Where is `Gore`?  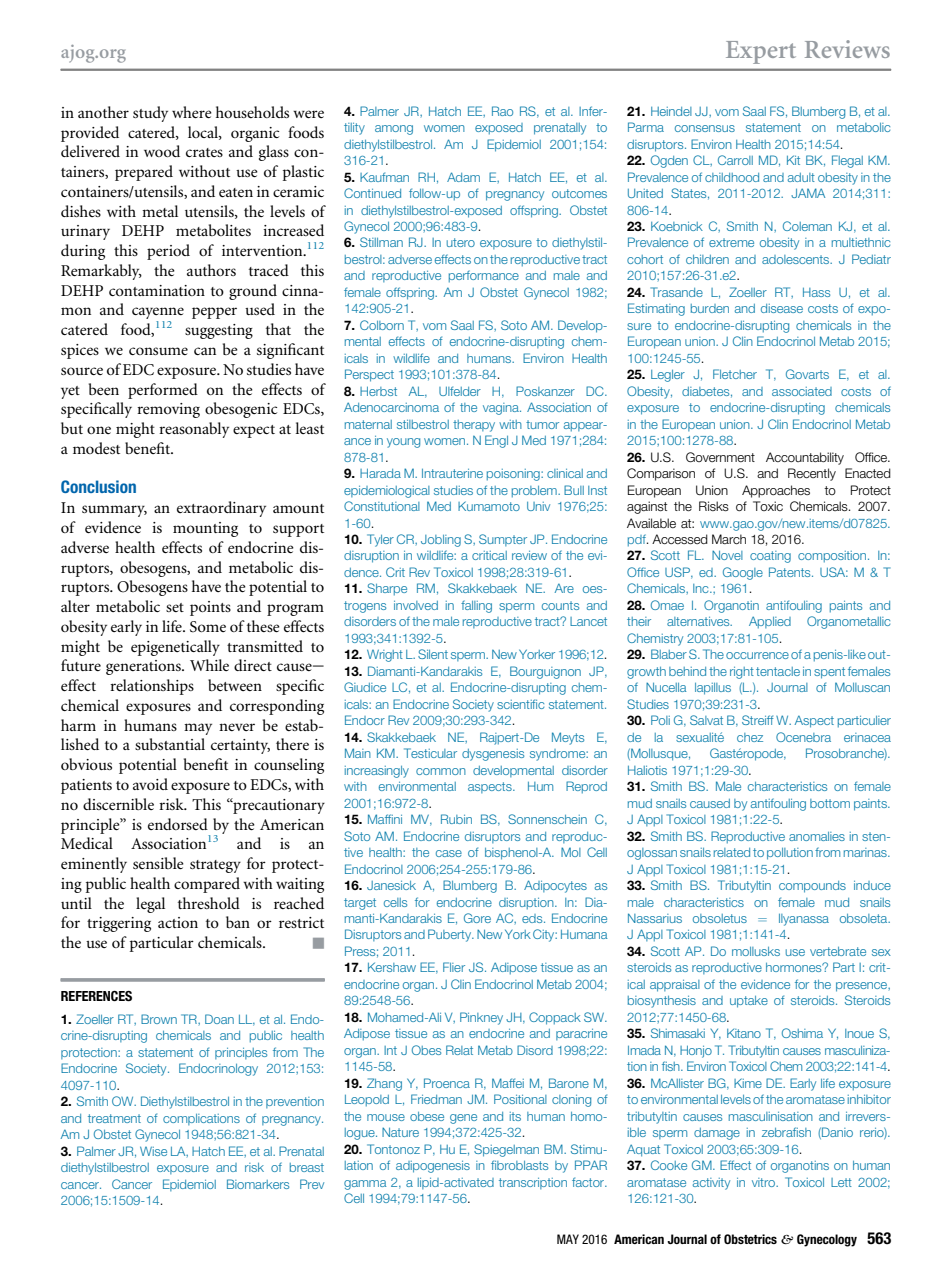
Gore is located at coordinates (477, 918).
